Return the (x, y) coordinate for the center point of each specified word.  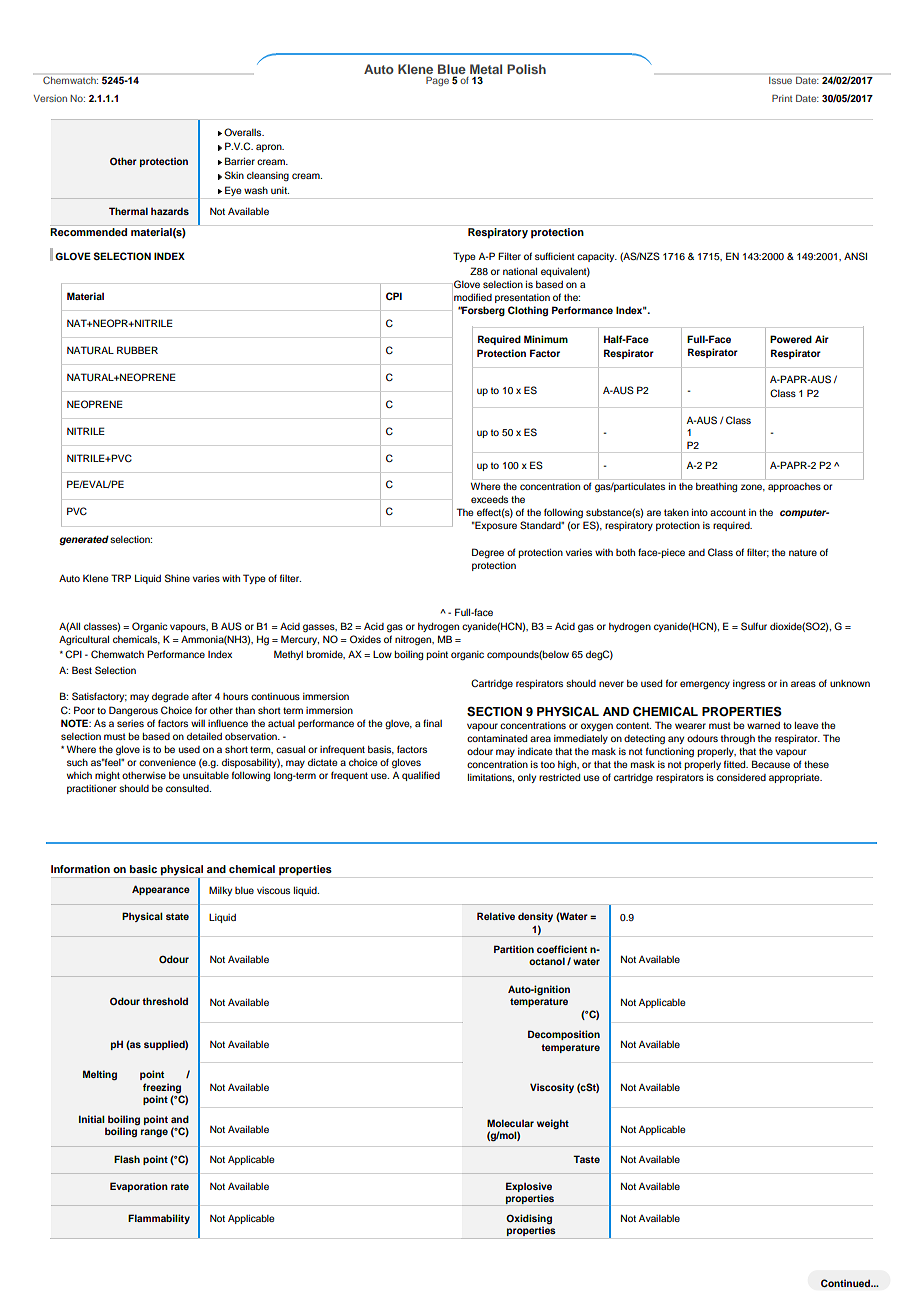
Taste (586, 1159)
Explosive (529, 1187)
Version (50, 98)
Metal (486, 69)
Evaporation (139, 1187)
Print (782, 98)
